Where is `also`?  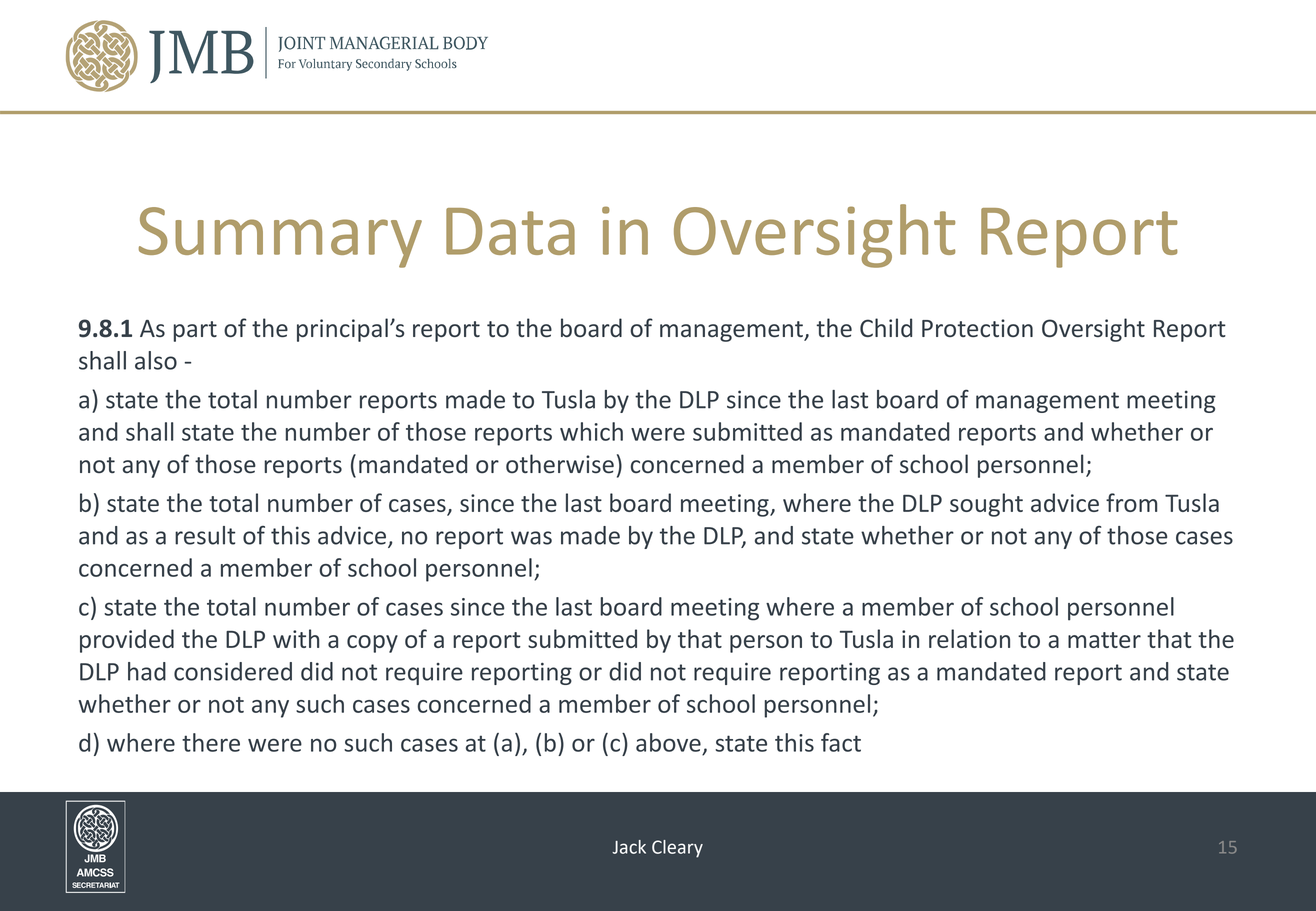 also is located at coordinates (156, 360).
